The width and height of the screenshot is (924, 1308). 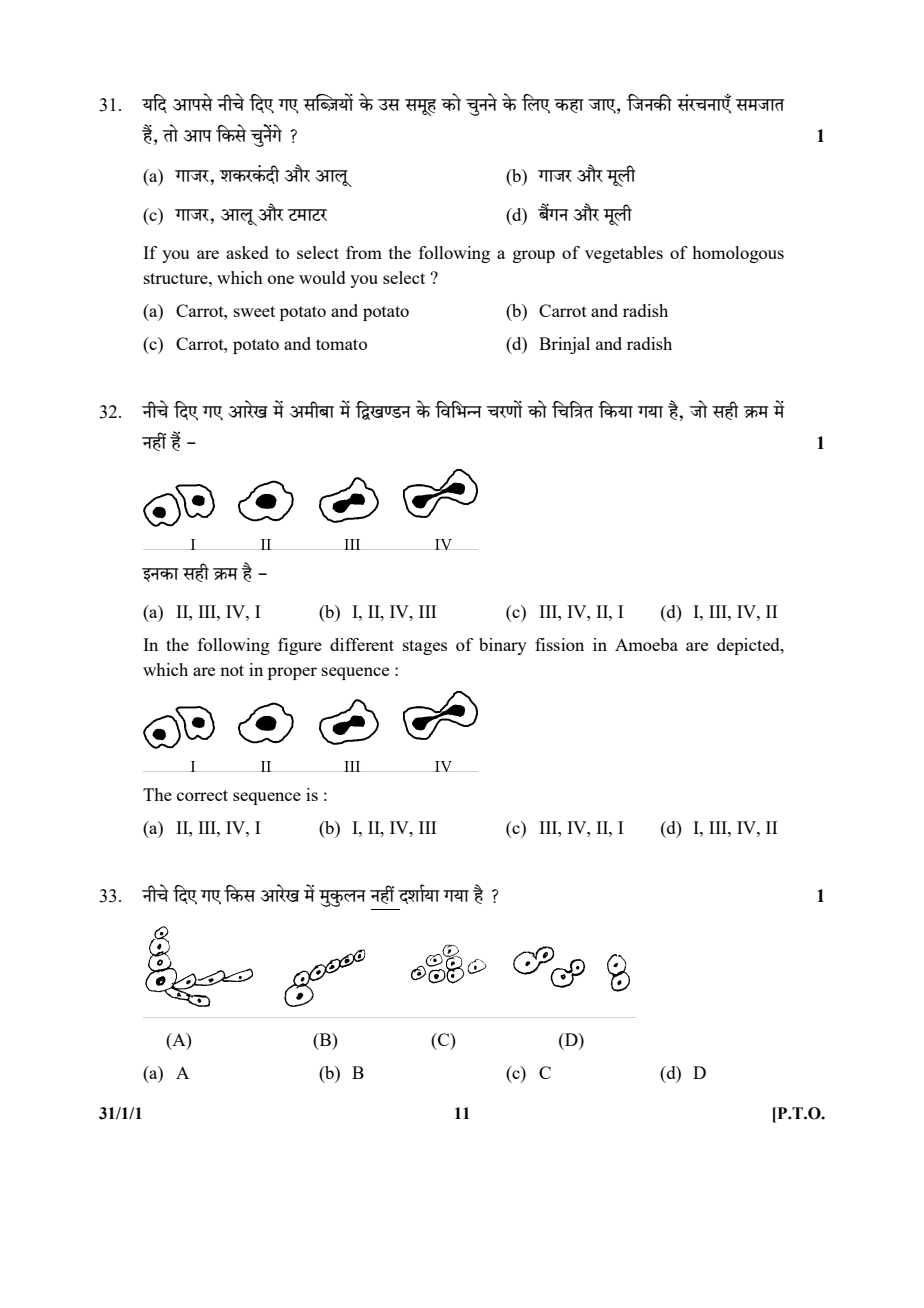 What do you see at coordinates (534, 256) in the screenshot?
I see `group` at bounding box center [534, 256].
